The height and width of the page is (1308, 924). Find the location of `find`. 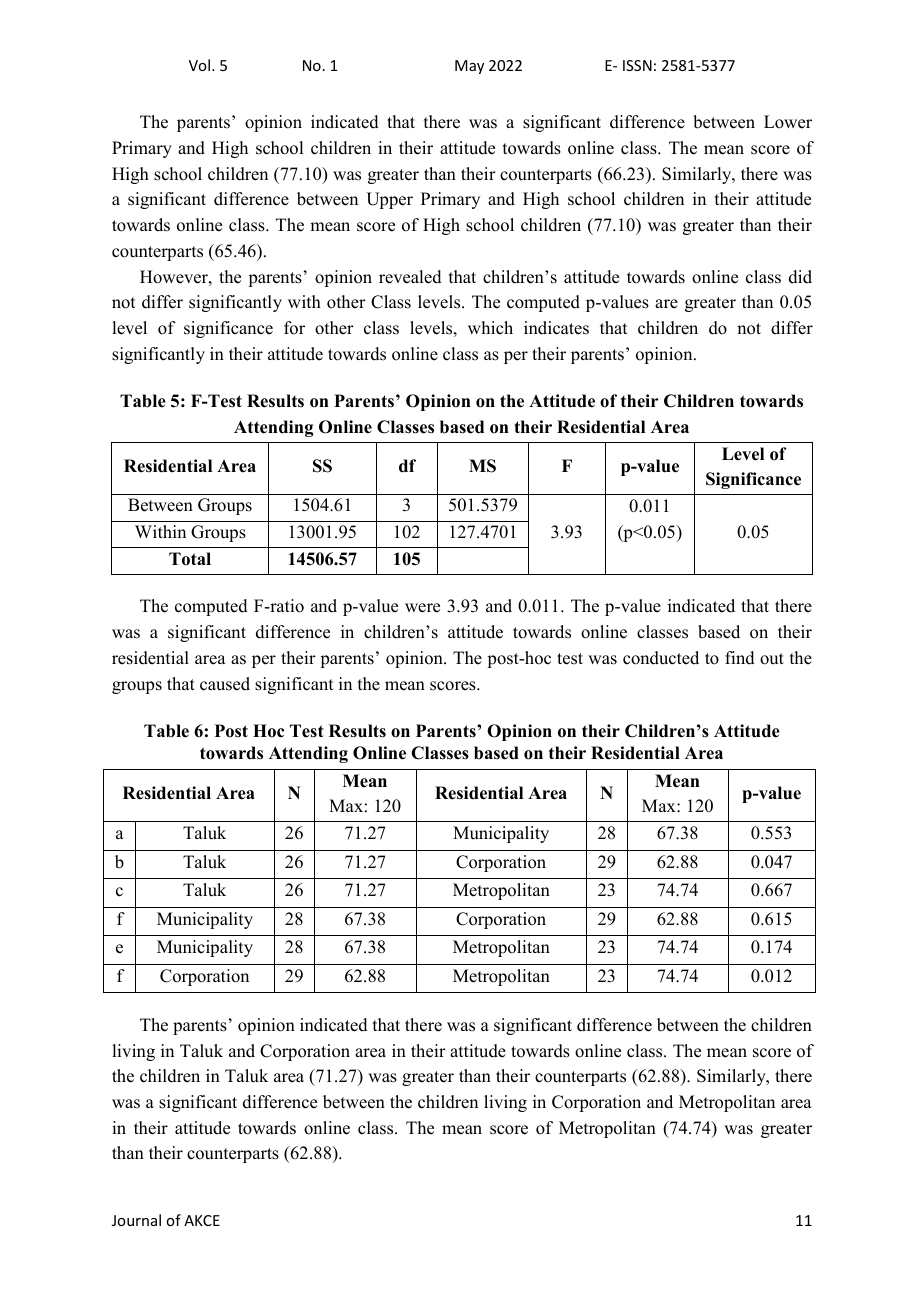

find is located at coordinates (740, 658).
